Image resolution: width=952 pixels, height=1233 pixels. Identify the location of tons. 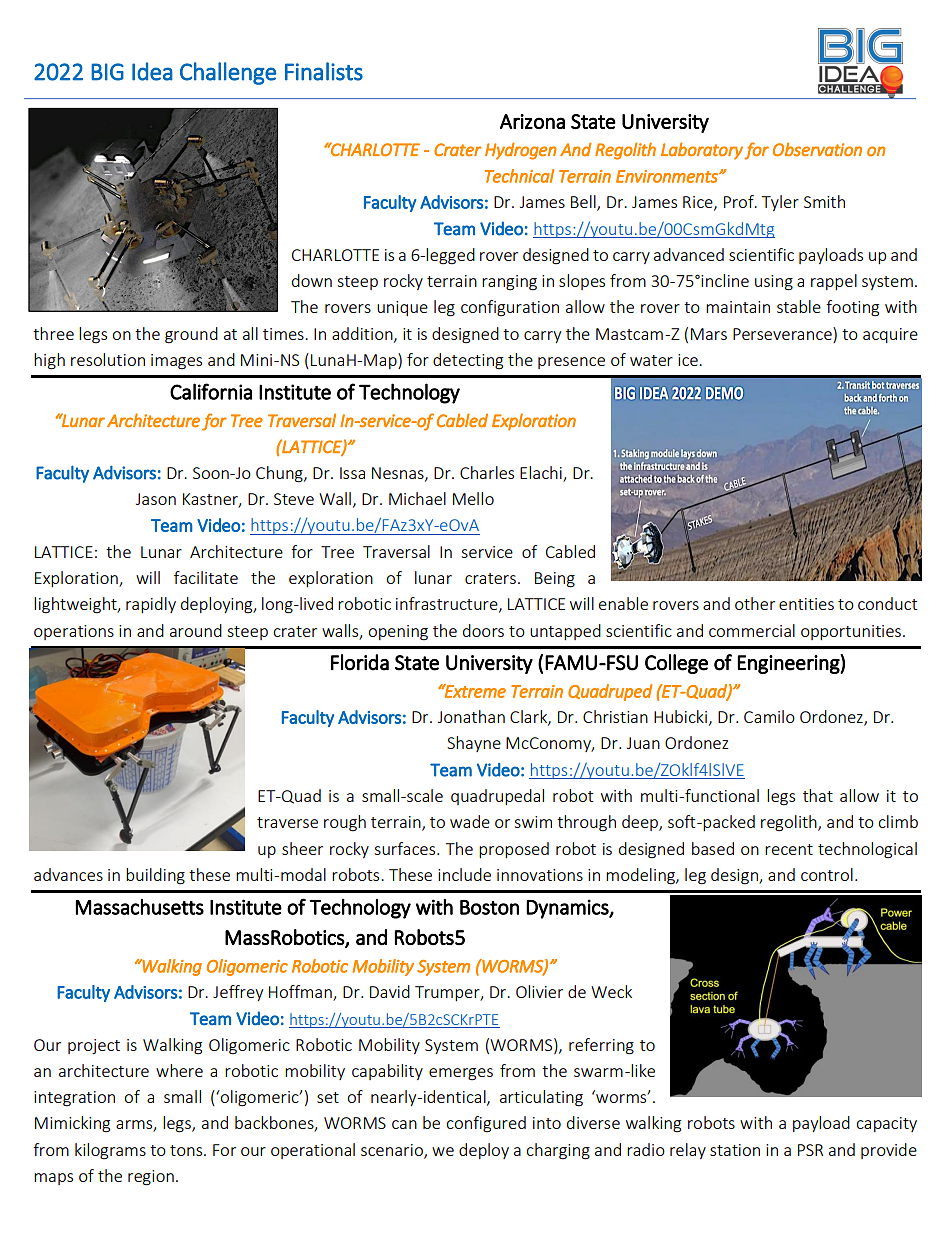
(187, 1150).
